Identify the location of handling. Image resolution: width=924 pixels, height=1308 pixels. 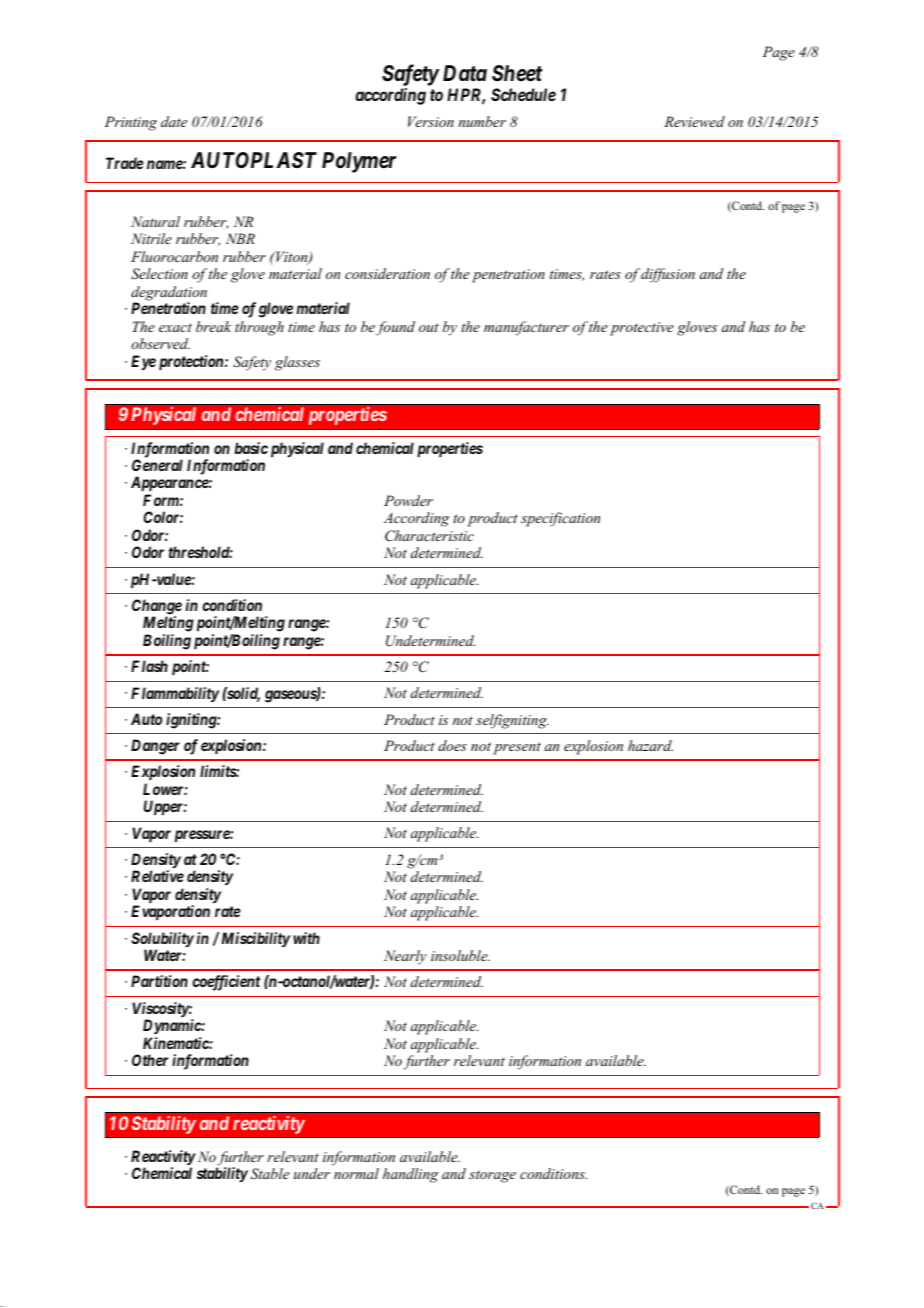
(410, 1175).
